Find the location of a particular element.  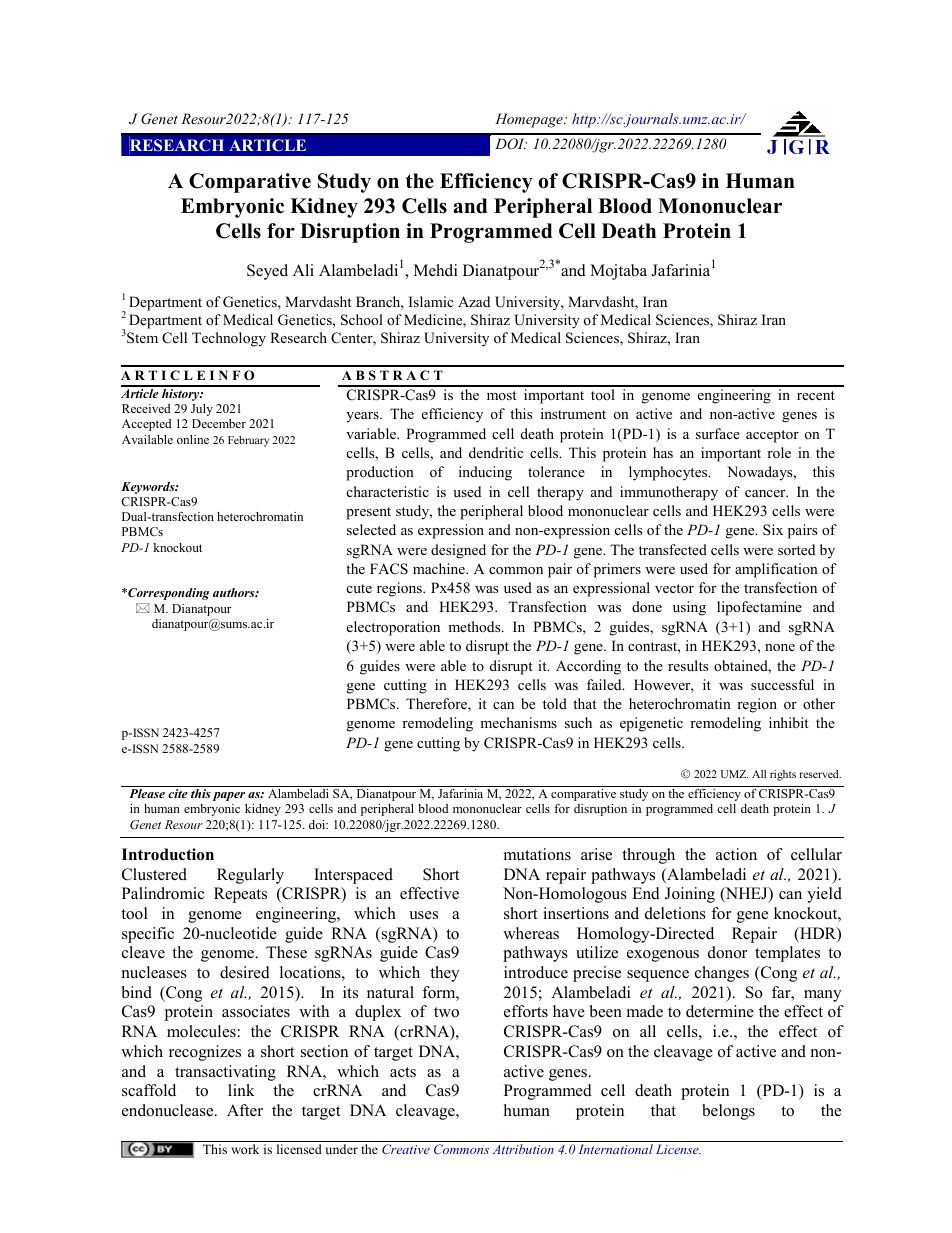

Attribution is located at coordinates (523, 1149).
